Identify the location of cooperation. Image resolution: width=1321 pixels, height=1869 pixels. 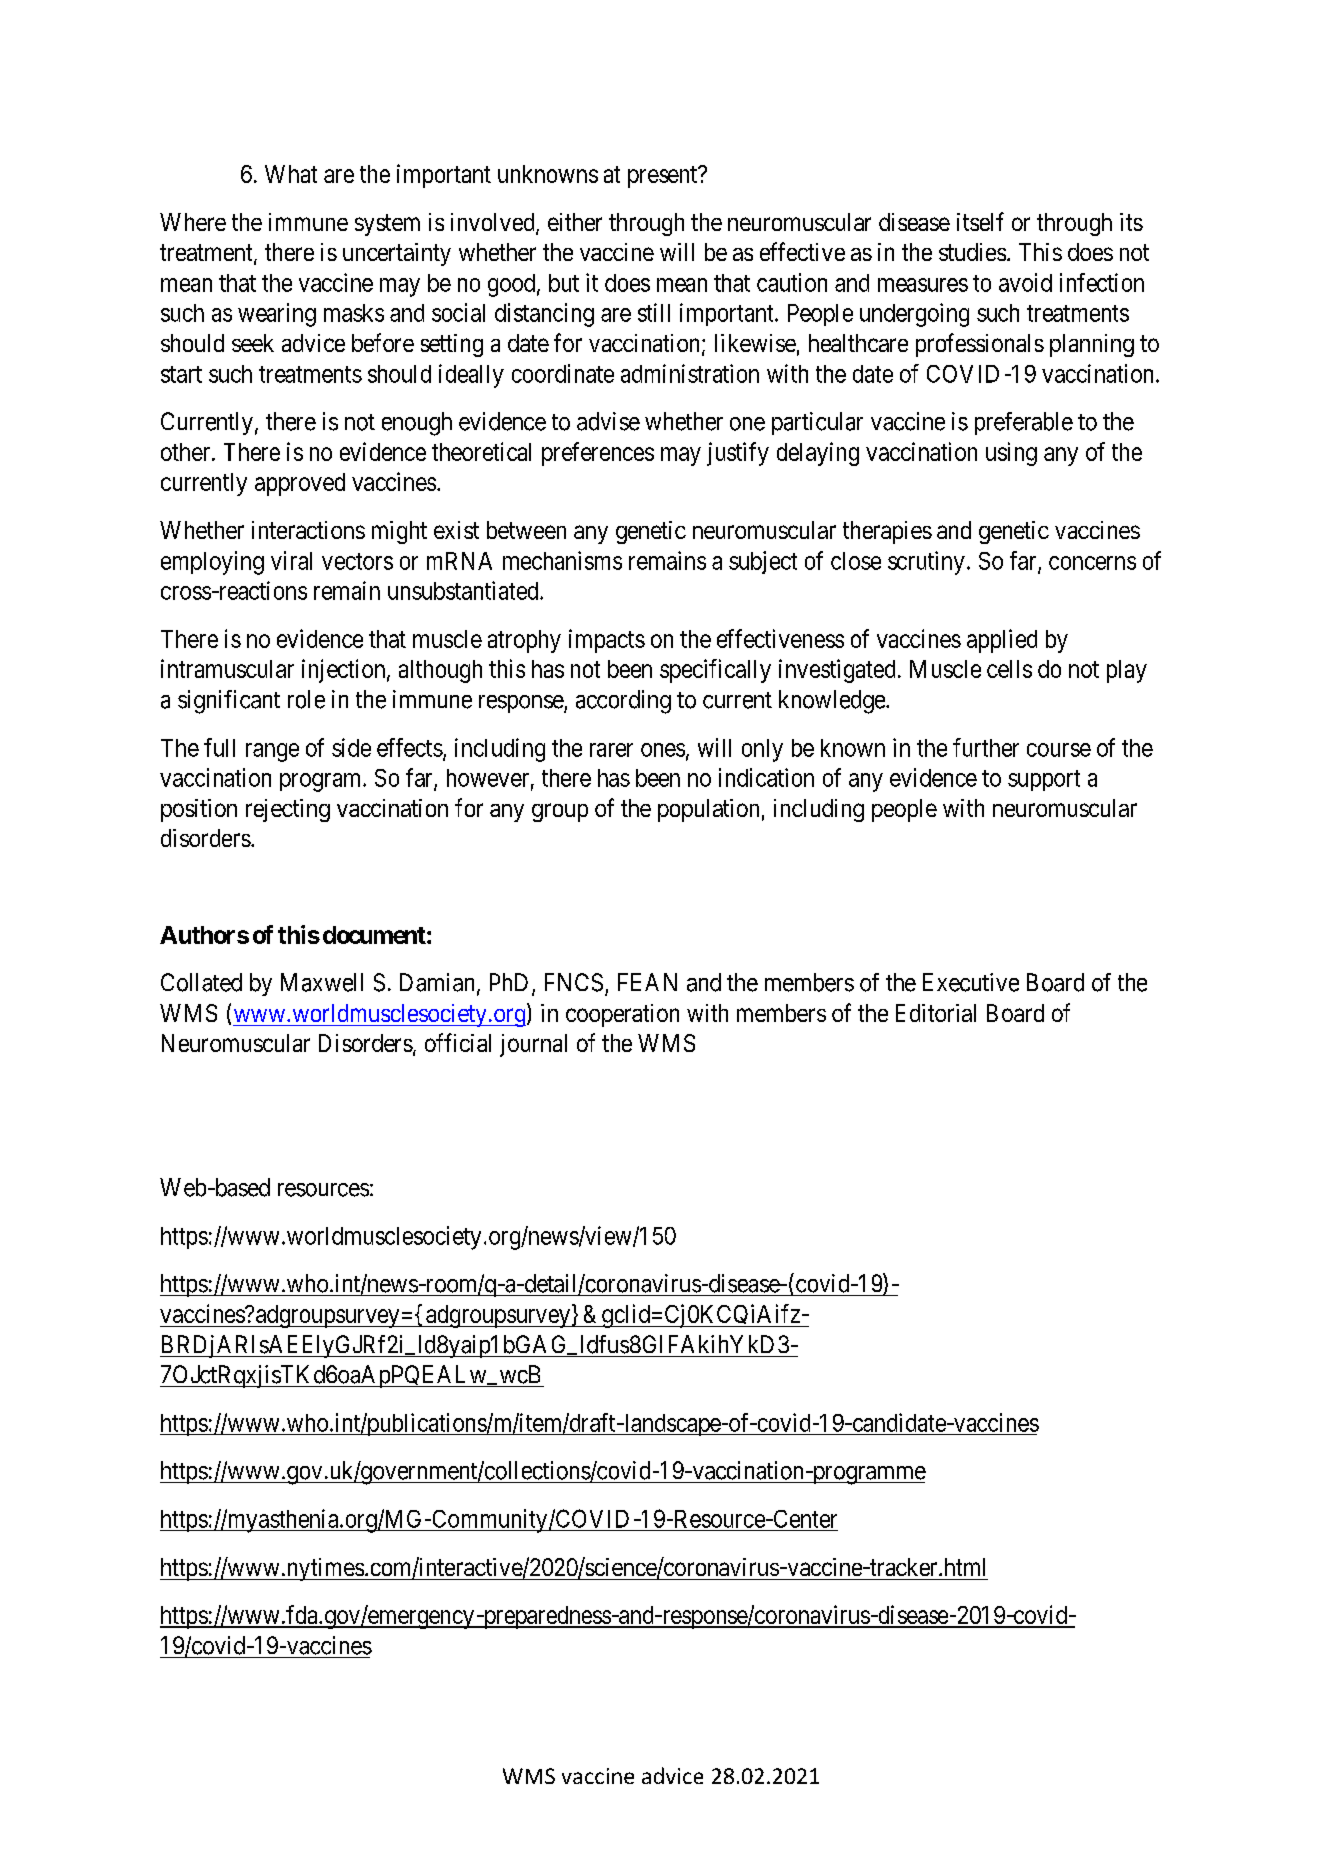
(622, 1015).
